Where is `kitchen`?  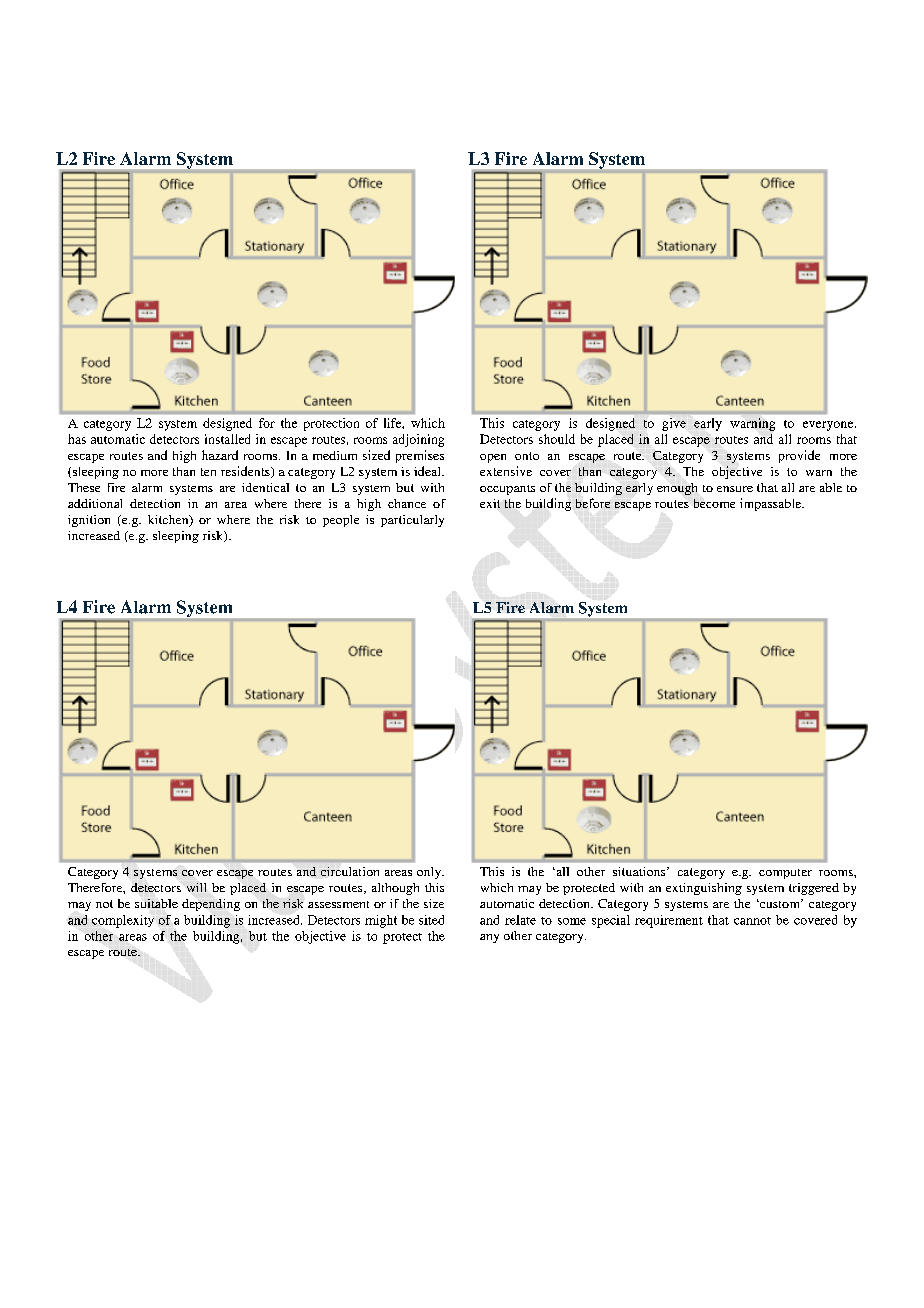 kitchen is located at coordinates (169, 521).
